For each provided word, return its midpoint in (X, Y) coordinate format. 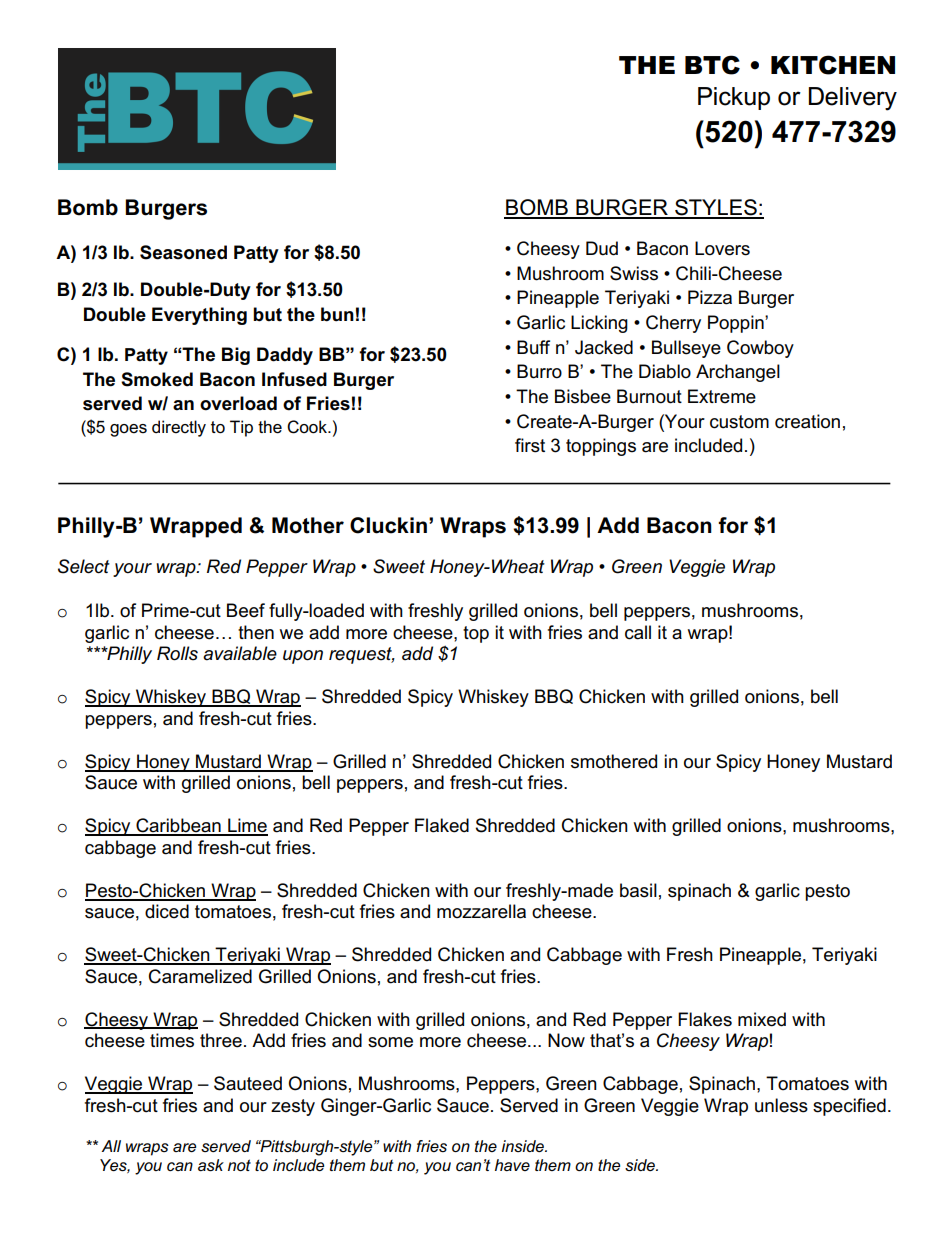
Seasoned (183, 252)
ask (211, 1165)
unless (781, 1105)
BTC (712, 65)
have (512, 1165)
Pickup (734, 98)
